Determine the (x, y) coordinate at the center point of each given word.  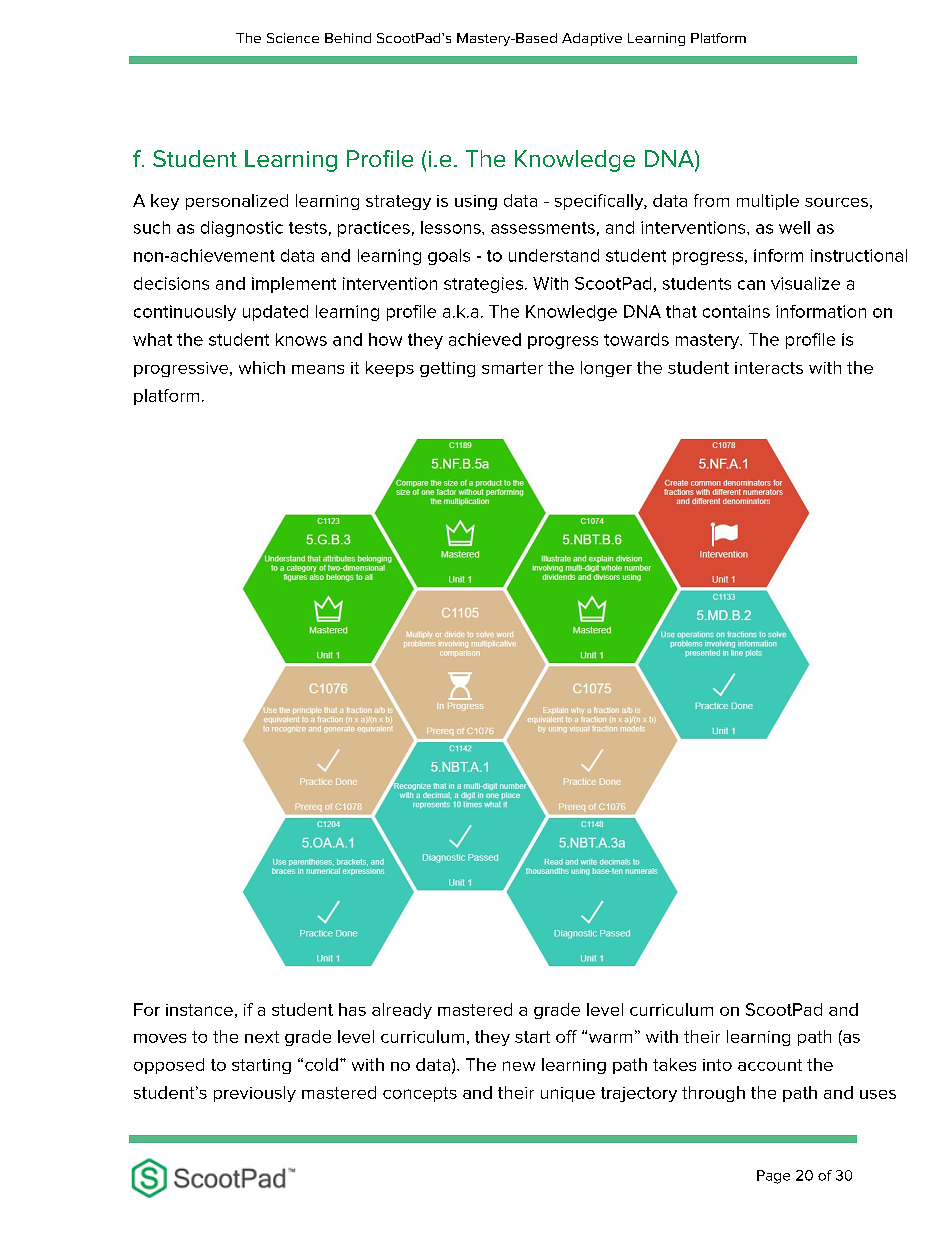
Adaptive (592, 39)
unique (568, 1094)
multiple (768, 202)
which (262, 367)
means (318, 369)
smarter (512, 368)
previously (255, 1094)
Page (773, 1177)
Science (293, 38)
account (770, 1065)
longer (606, 369)
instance (199, 1010)
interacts (769, 368)
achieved (485, 339)
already (402, 1011)
